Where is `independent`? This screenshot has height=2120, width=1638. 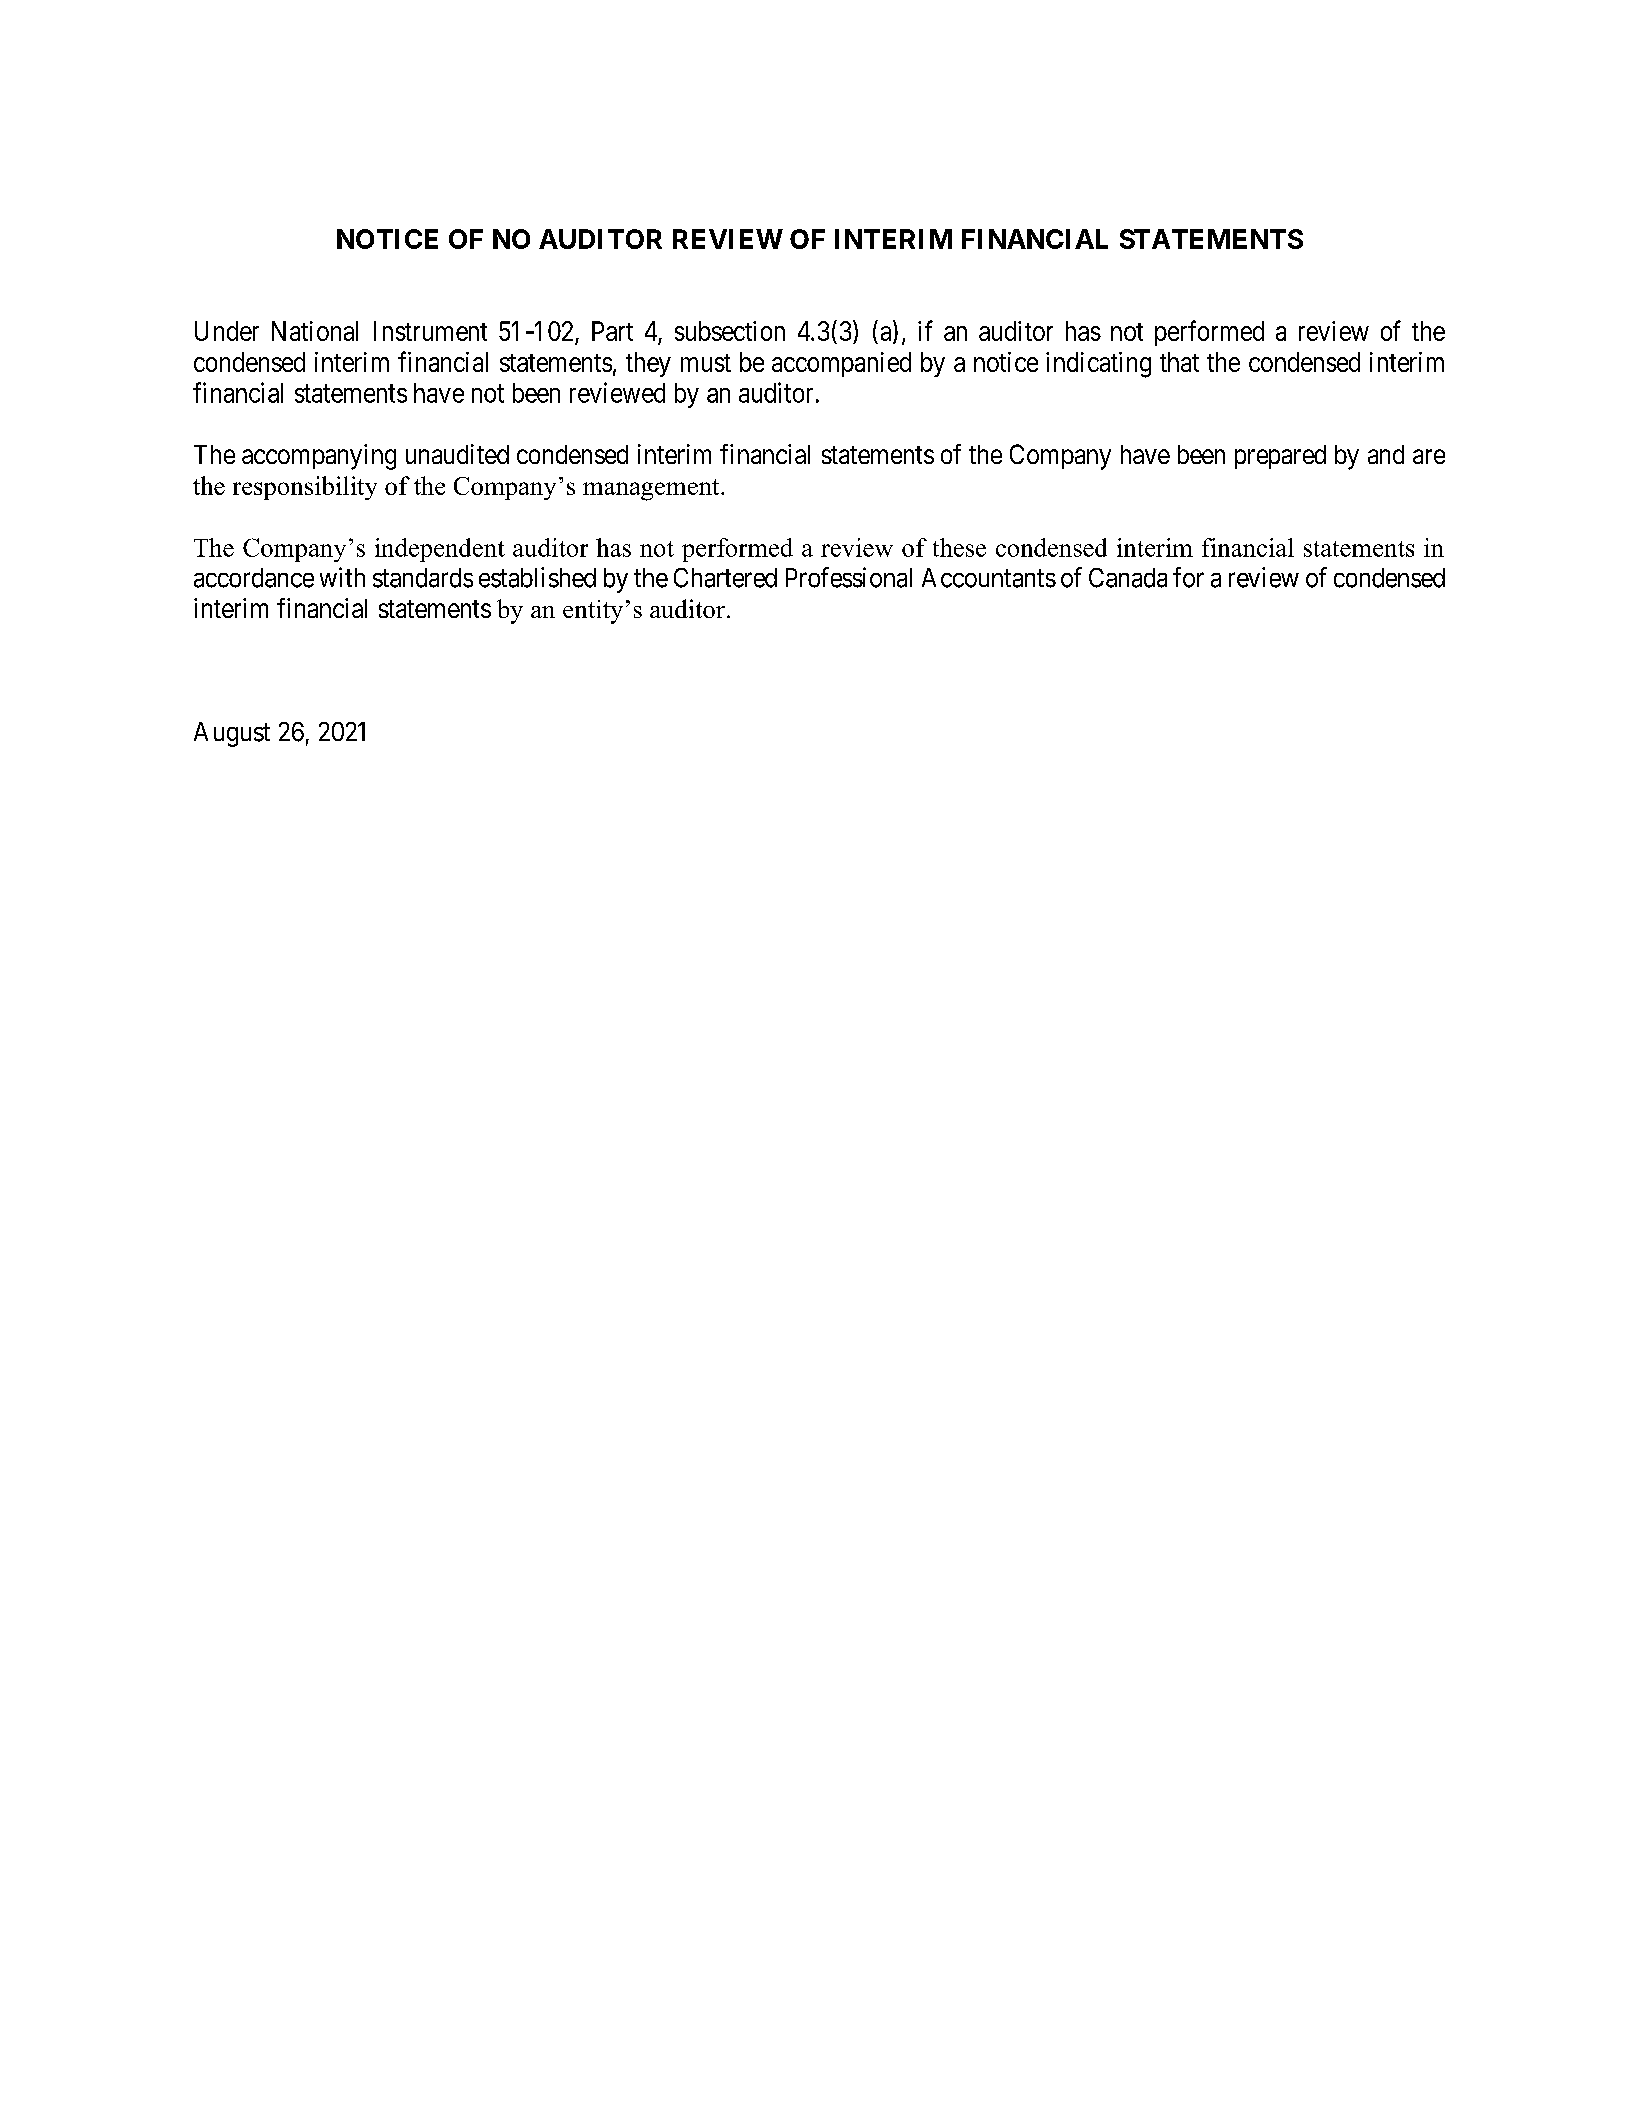 independent is located at coordinates (440, 550).
